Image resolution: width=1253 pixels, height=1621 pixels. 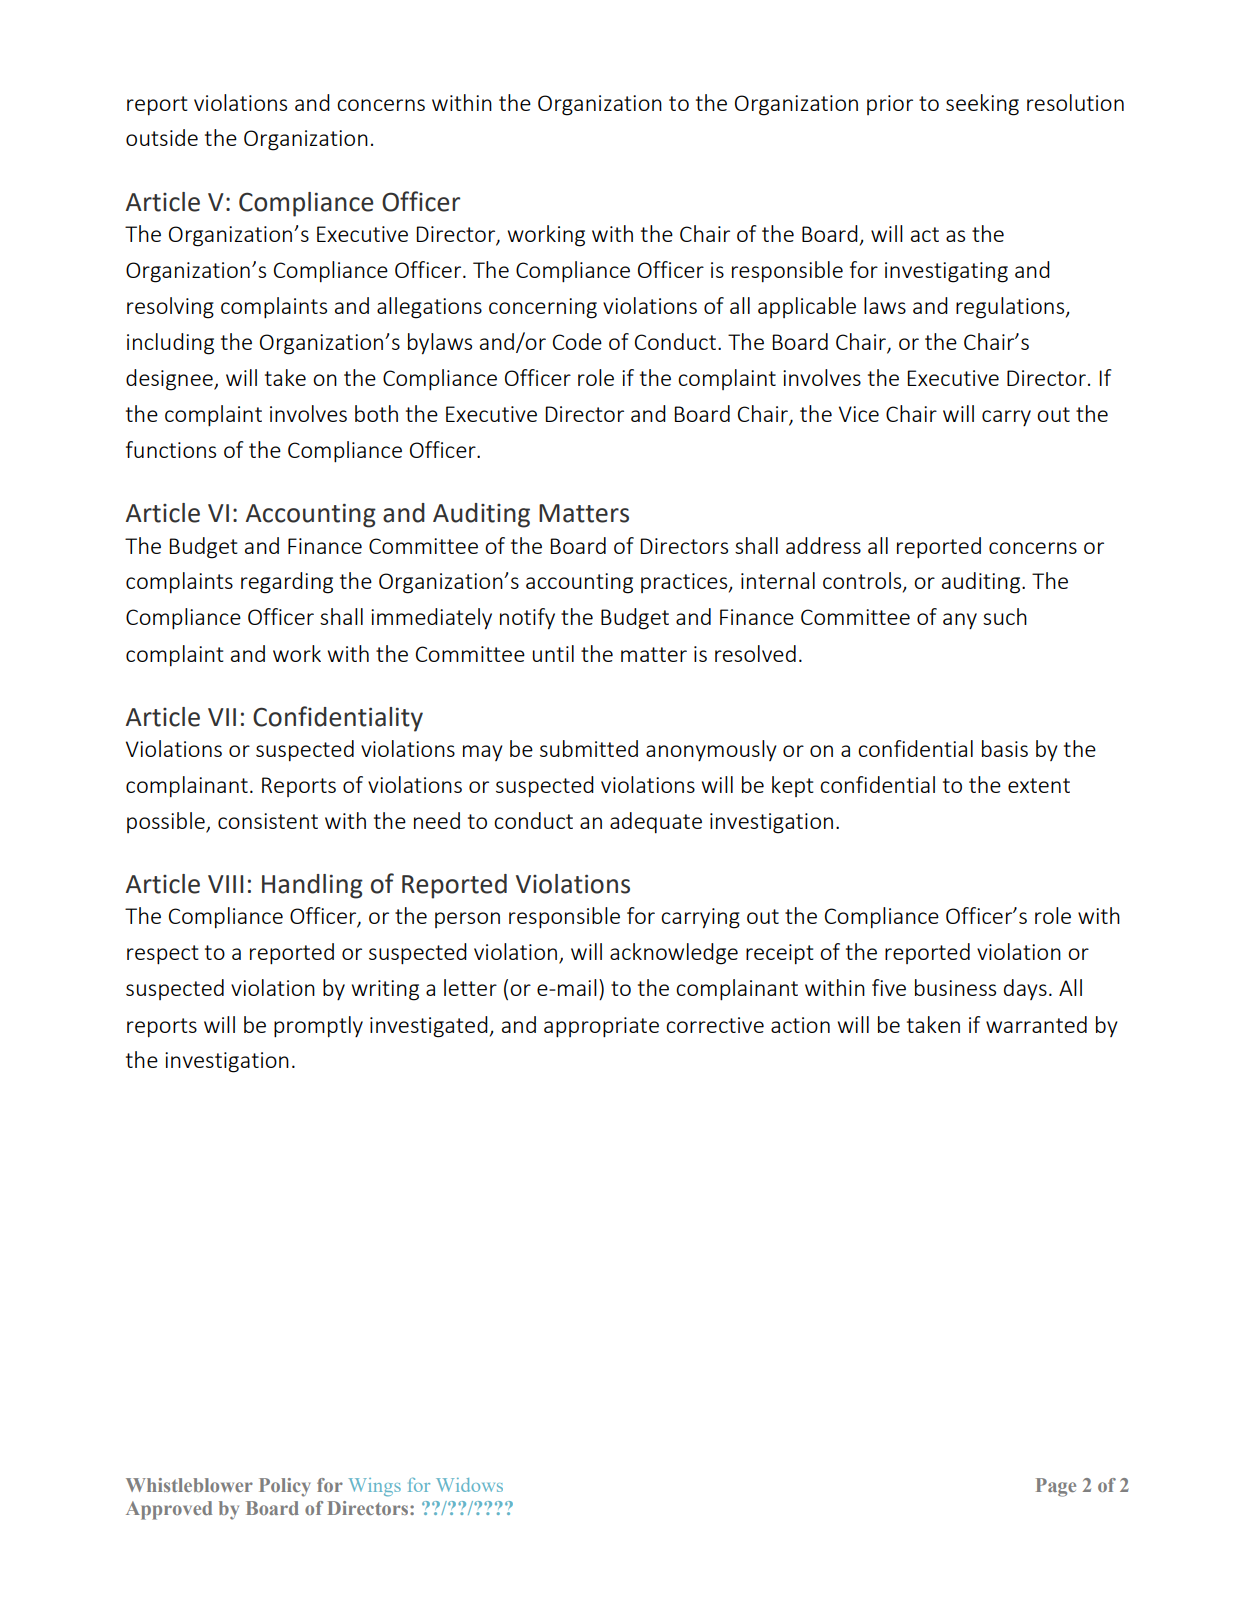 I want to click on Policy, so click(x=285, y=1487).
